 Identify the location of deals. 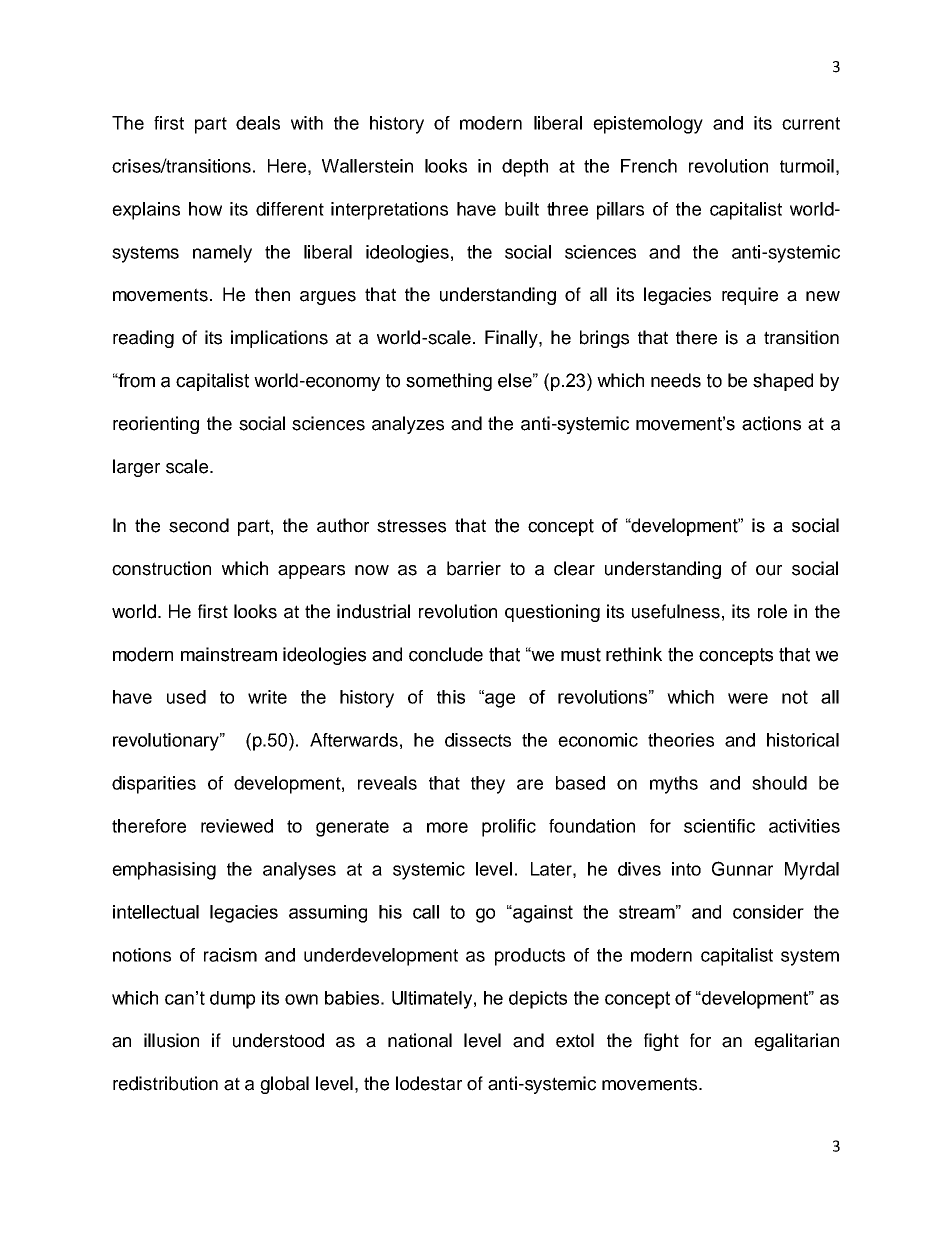
(258, 123).
